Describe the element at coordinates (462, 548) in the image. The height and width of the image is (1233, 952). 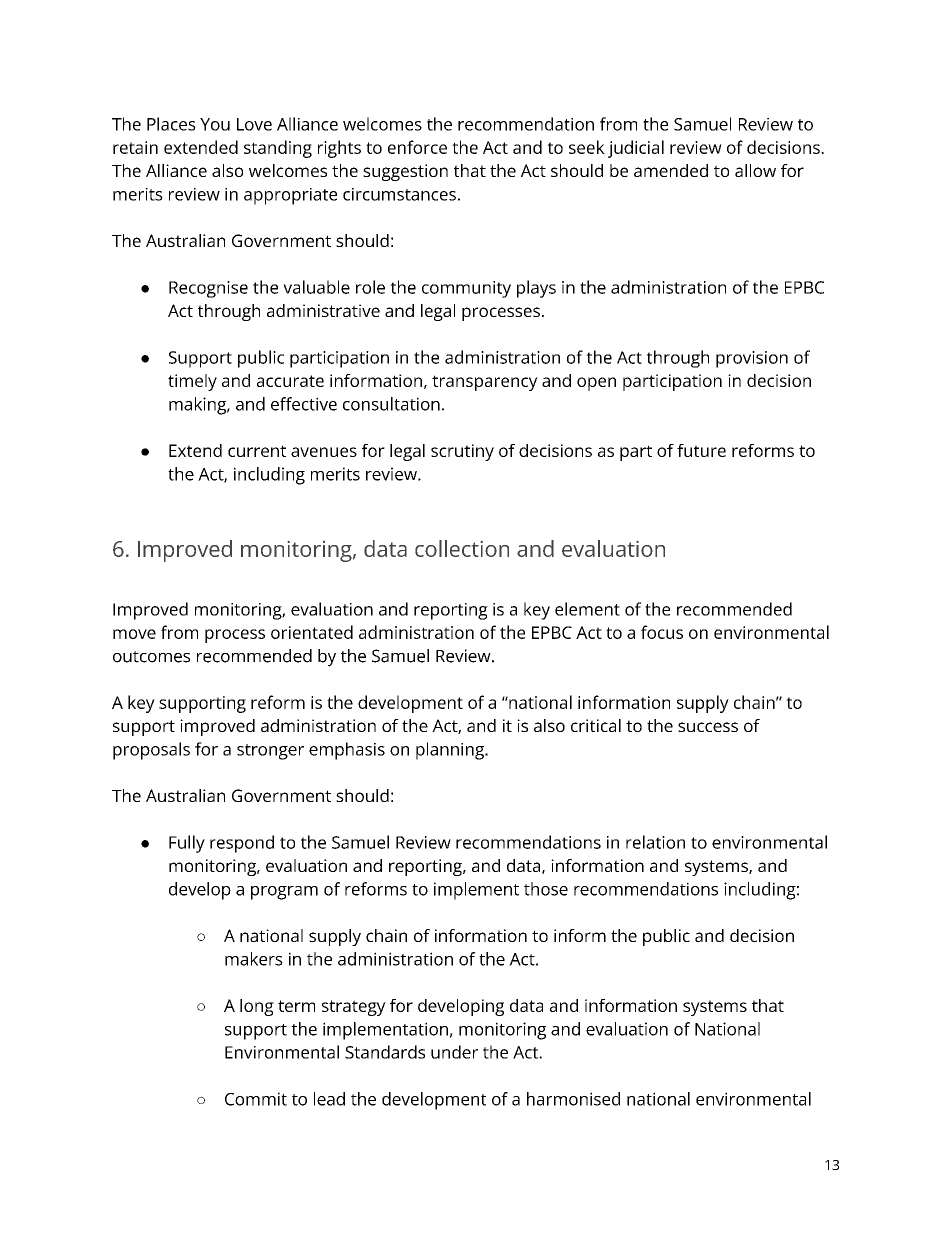
I see `collection` at that location.
